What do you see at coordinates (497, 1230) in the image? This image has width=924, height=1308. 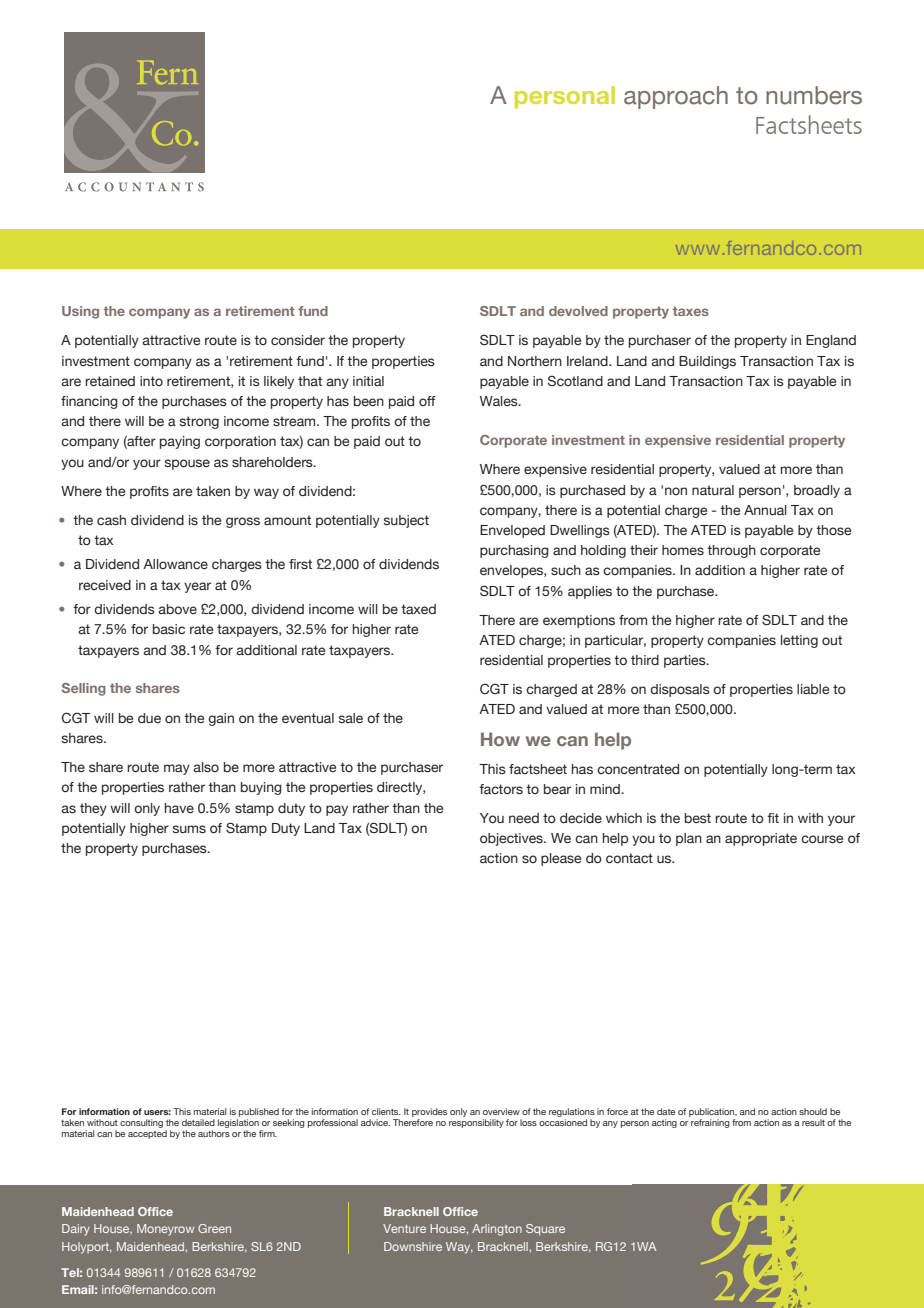 I see `Arlington` at bounding box center [497, 1230].
